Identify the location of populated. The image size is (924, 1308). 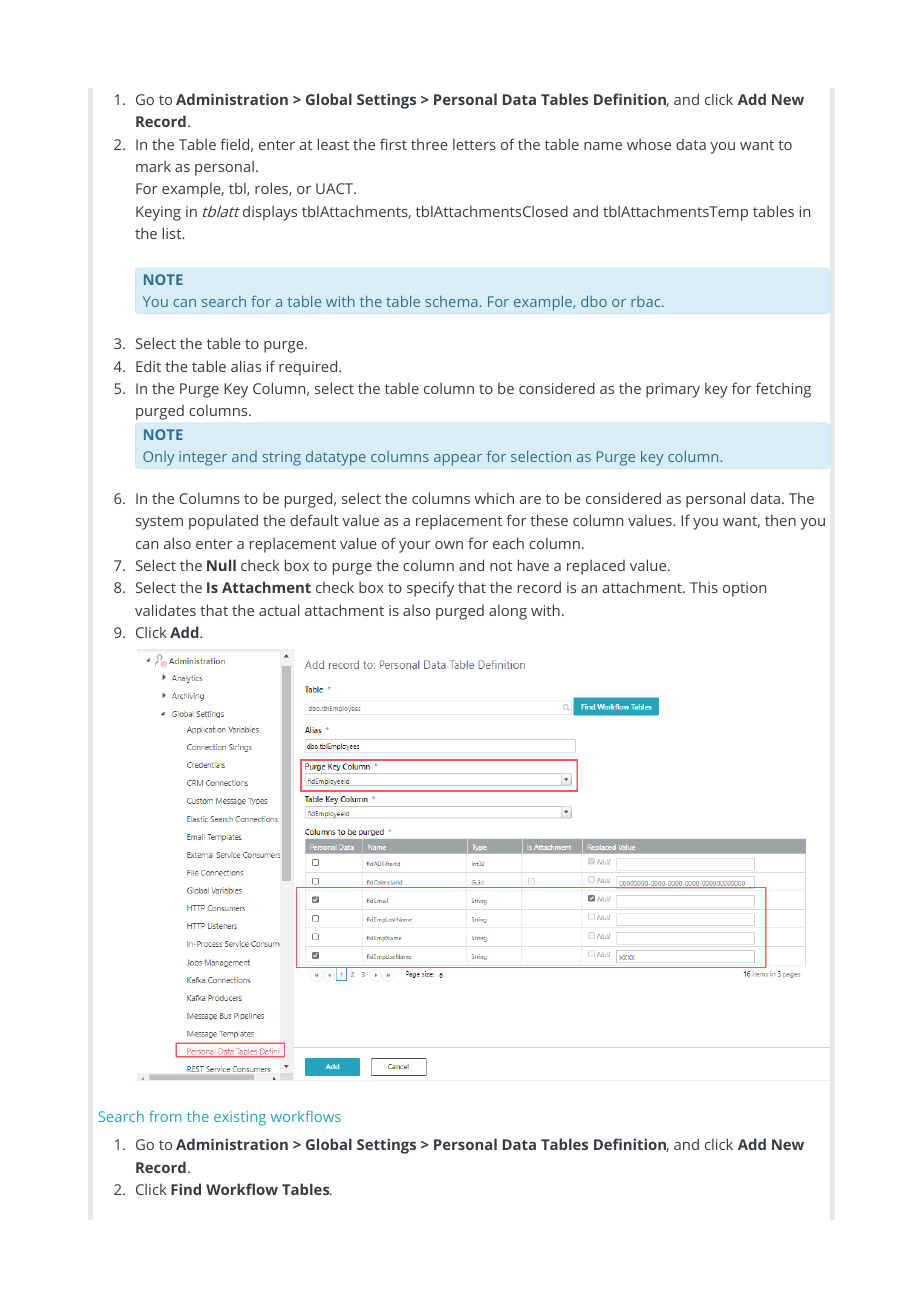
(223, 522).
